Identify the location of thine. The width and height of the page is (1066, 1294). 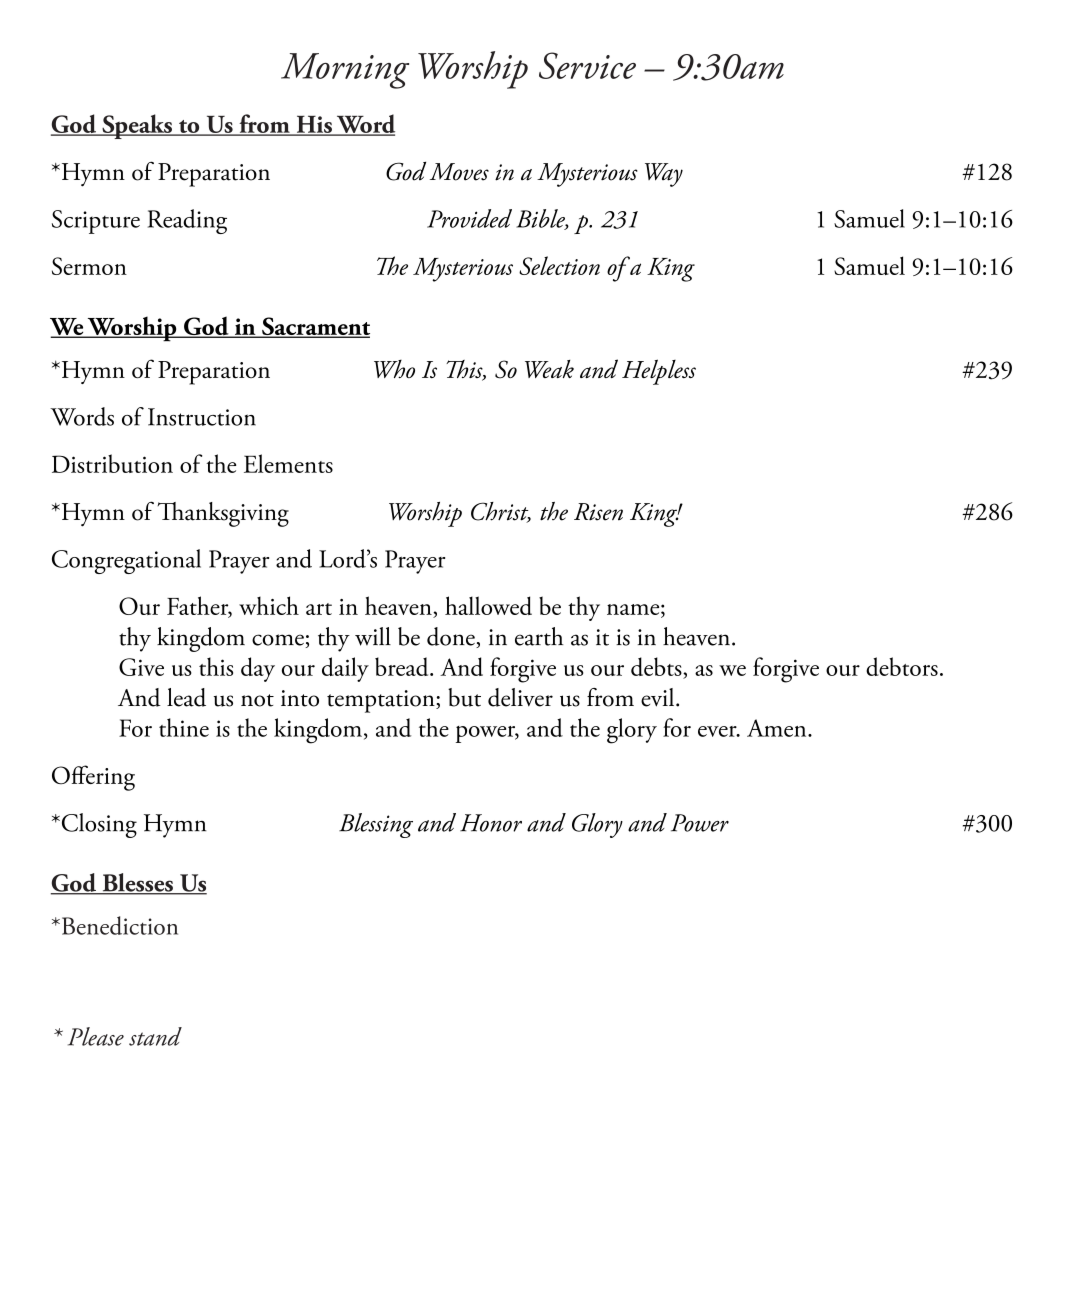
(184, 727).
